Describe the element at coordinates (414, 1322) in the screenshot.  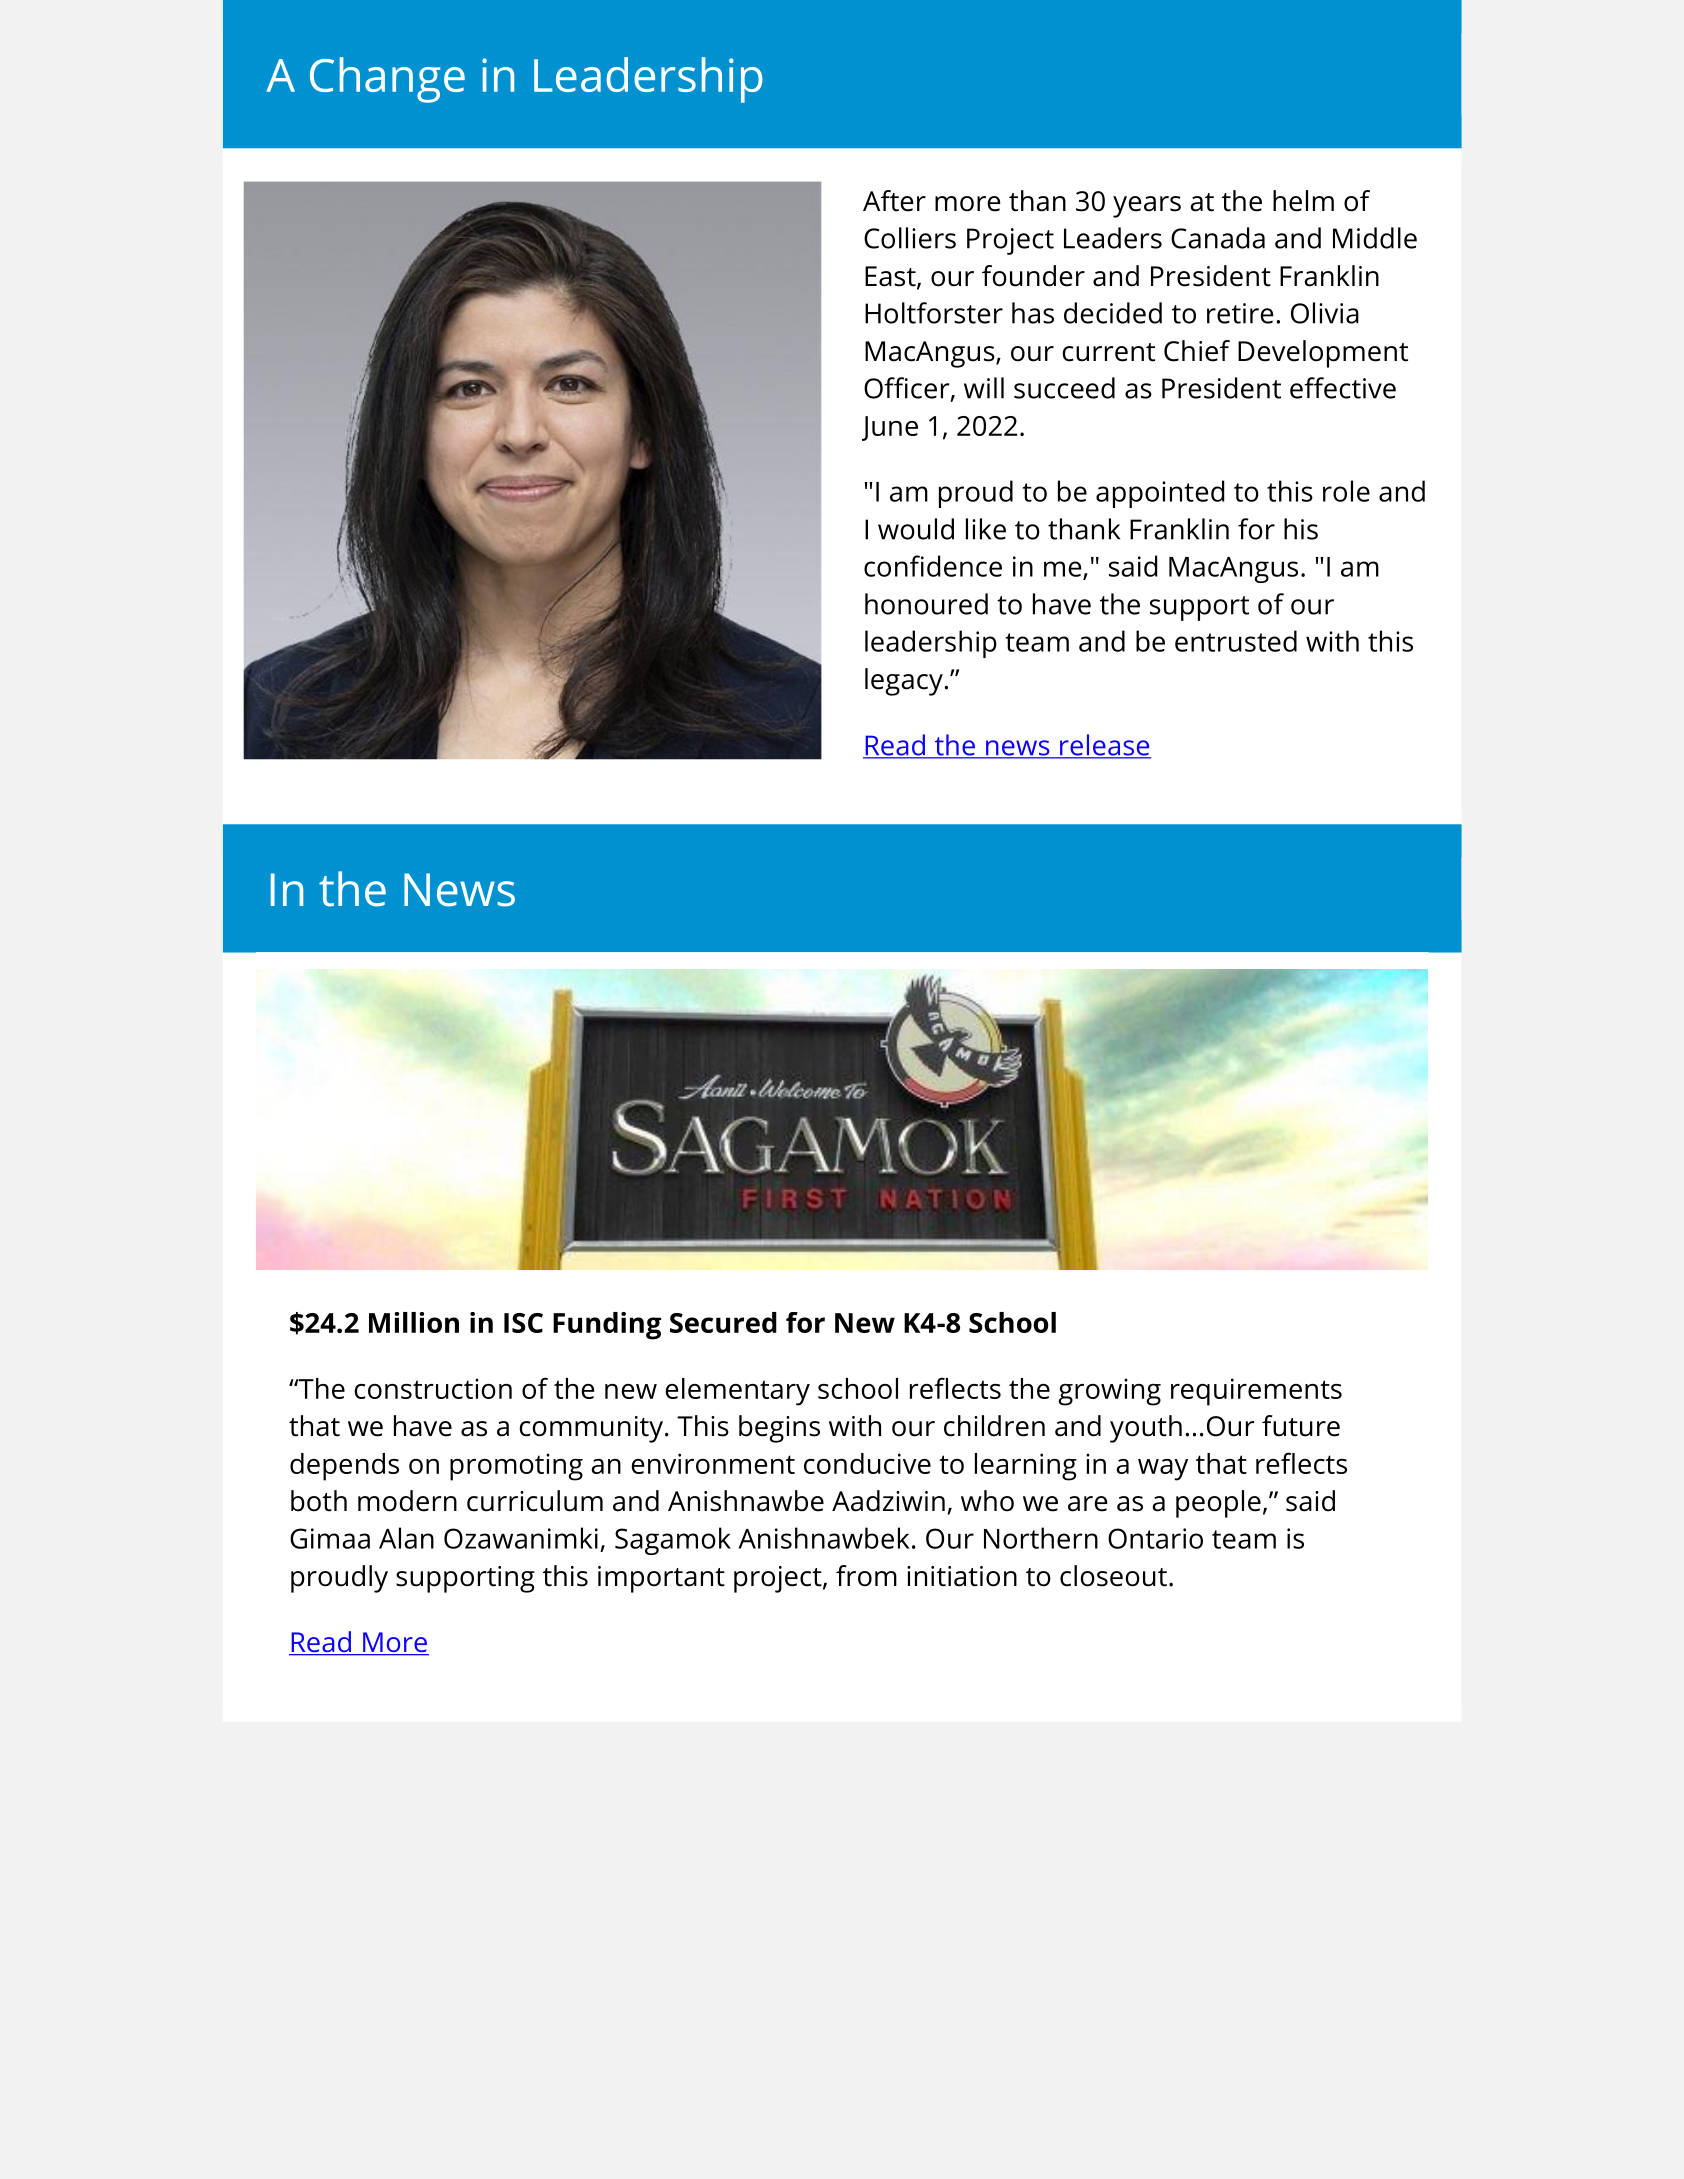
I see `Million` at that location.
